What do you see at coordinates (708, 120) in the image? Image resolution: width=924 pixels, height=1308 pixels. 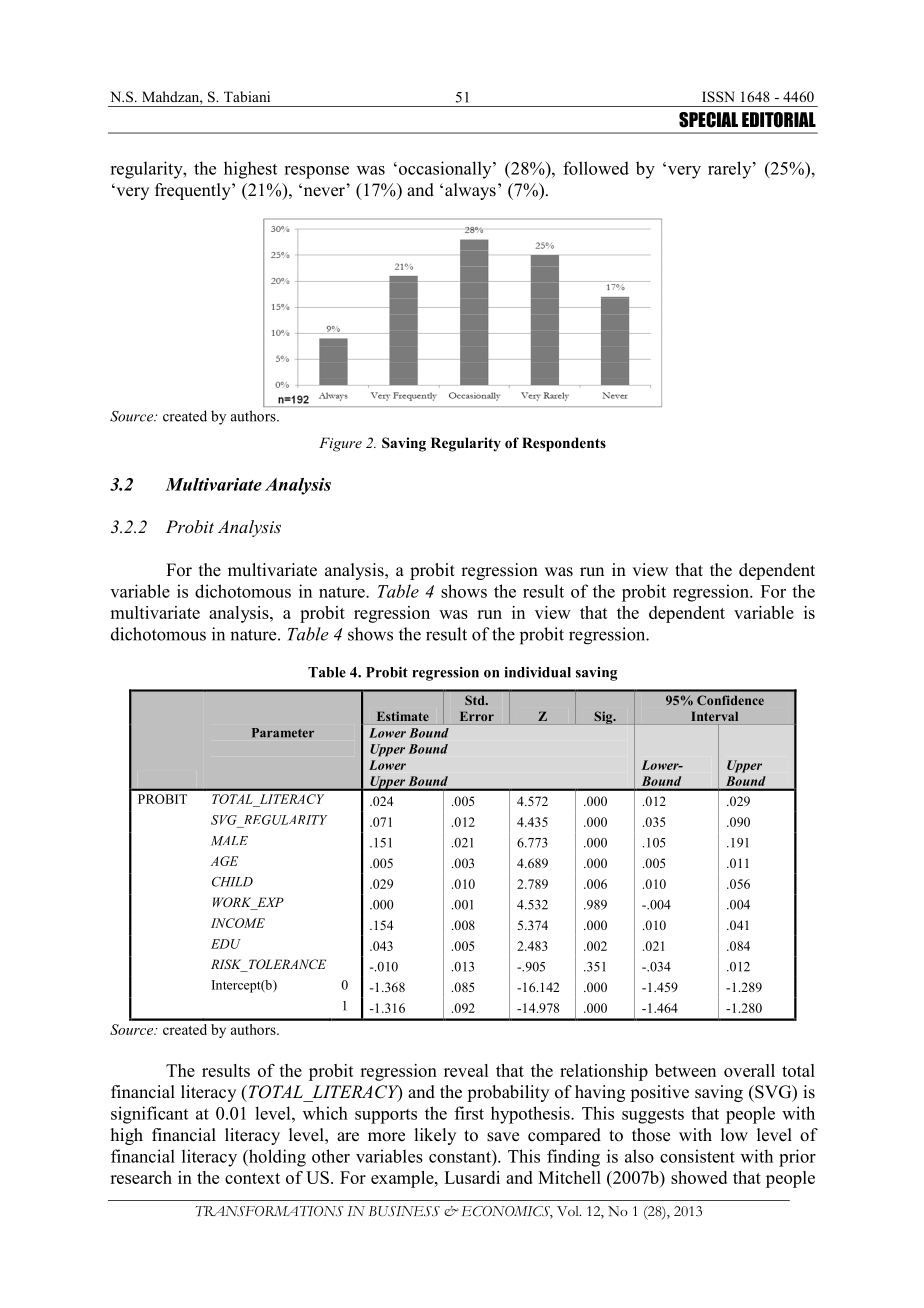 I see `SPECIAL` at bounding box center [708, 120].
